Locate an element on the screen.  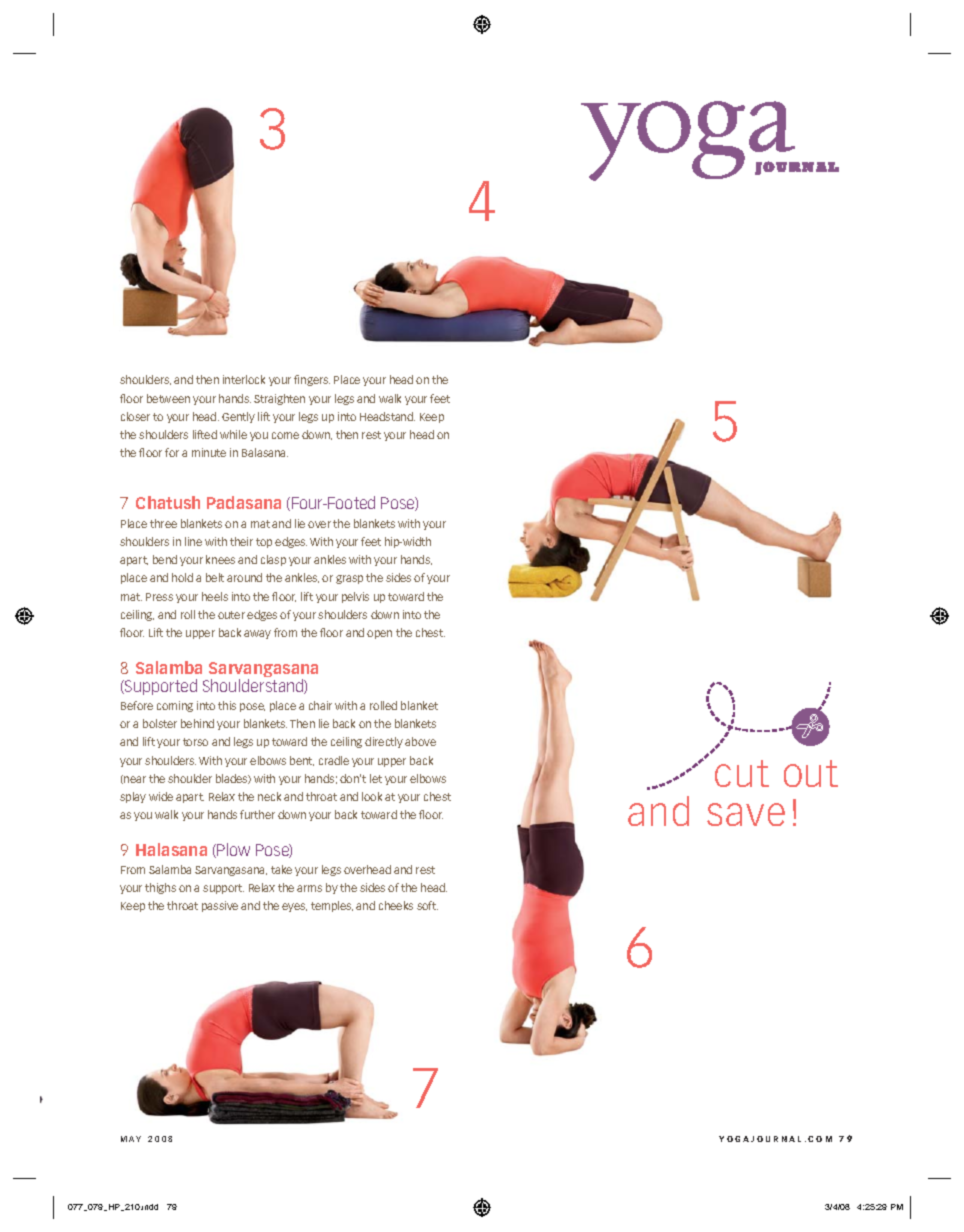
three is located at coordinates (163, 523).
